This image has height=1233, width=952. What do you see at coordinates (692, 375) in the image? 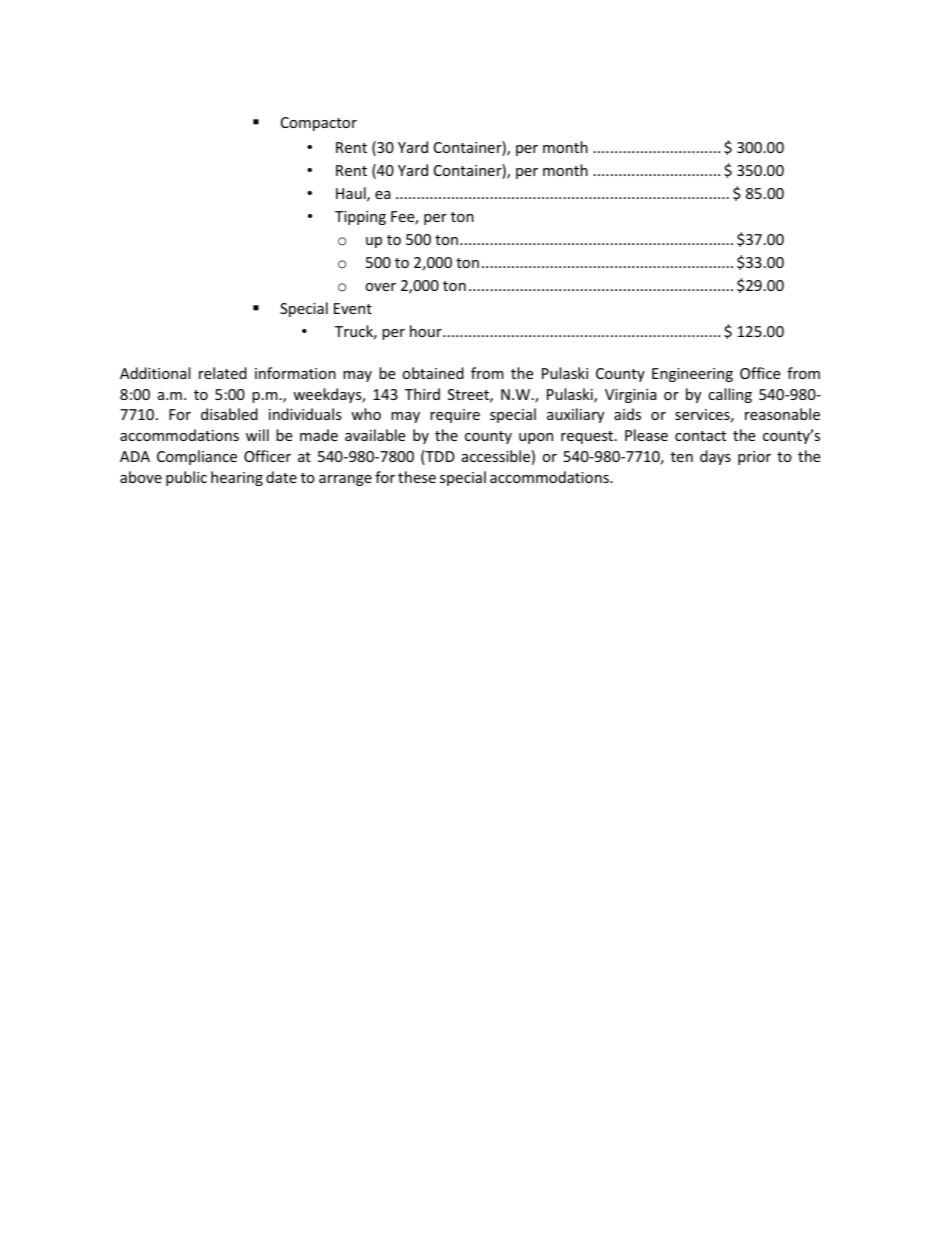
I see `Engineering` at bounding box center [692, 375].
